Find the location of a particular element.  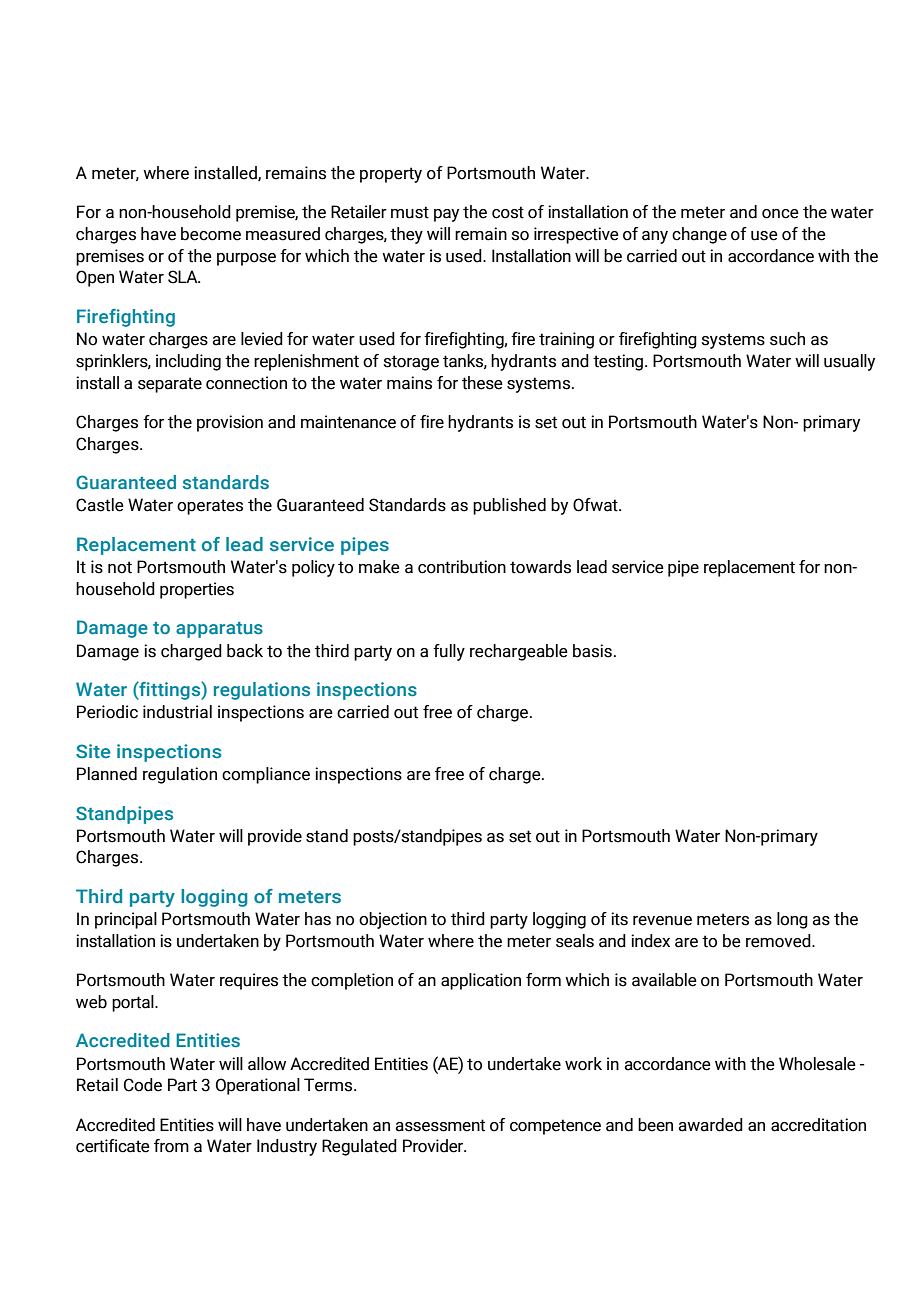

once is located at coordinates (780, 214).
